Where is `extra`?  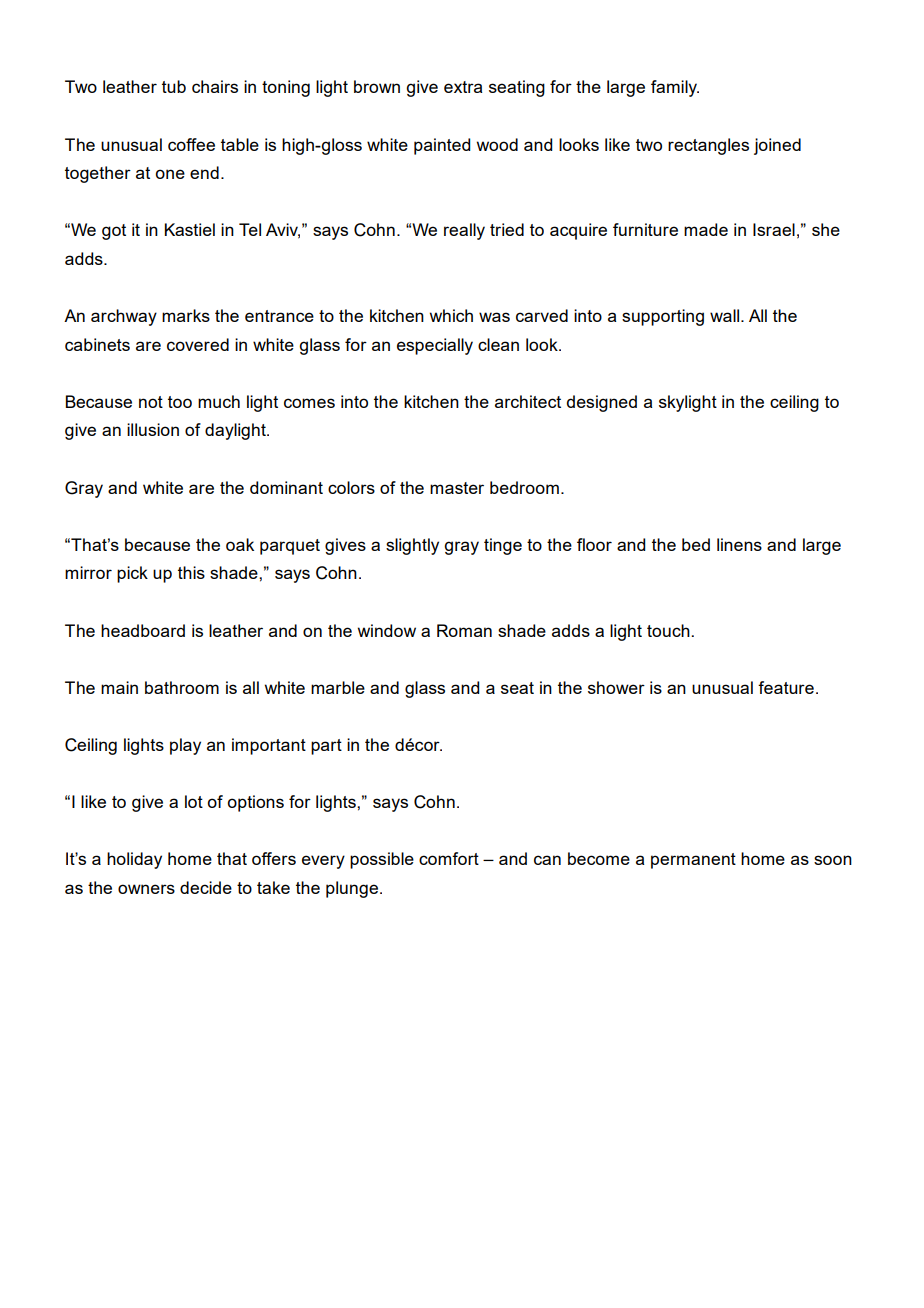 extra is located at coordinates (463, 87).
